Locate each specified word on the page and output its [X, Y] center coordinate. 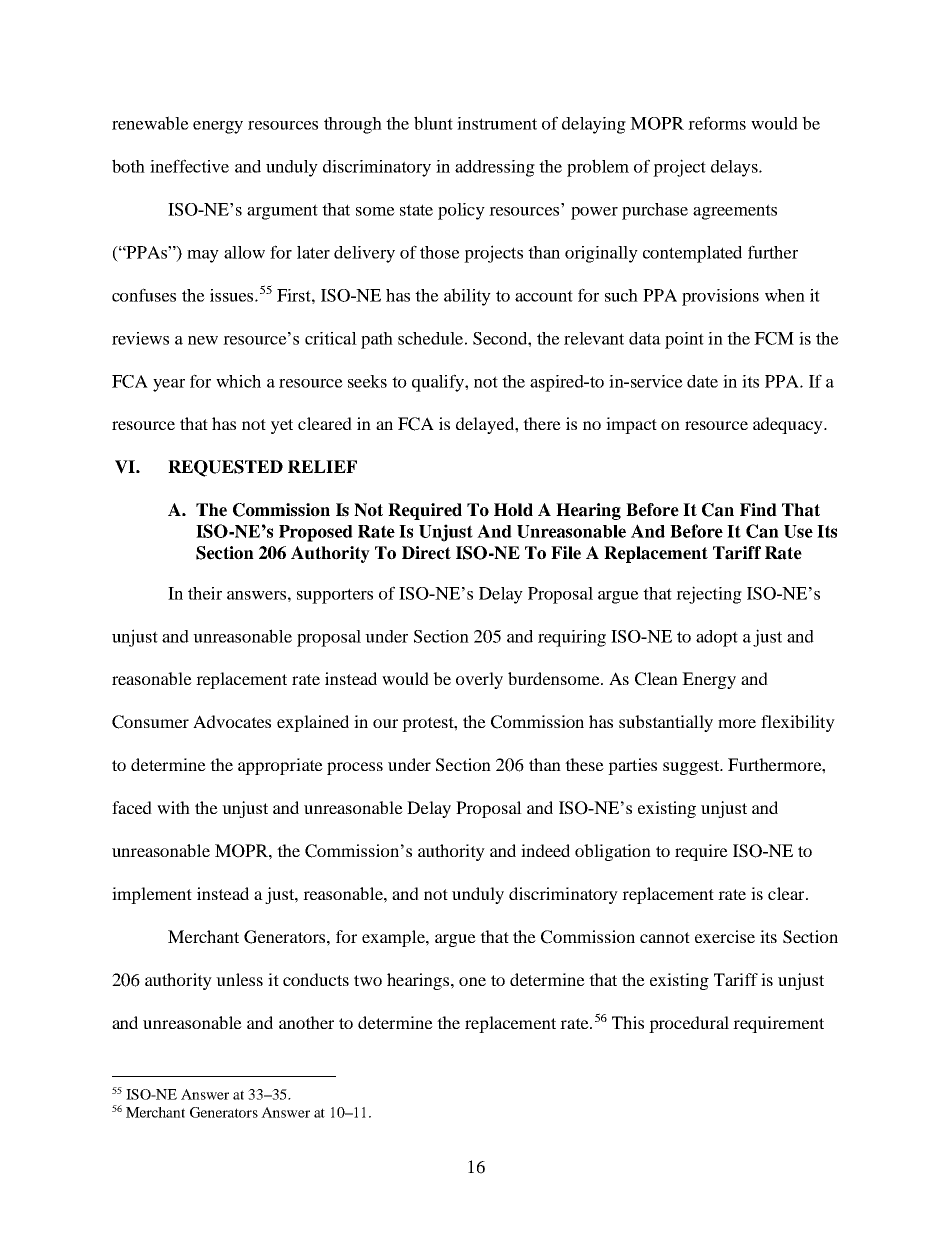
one [472, 981]
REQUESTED [225, 468]
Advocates [232, 721]
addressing [495, 168]
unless [239, 979]
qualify [439, 383]
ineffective [189, 166]
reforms [717, 123]
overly [479, 680]
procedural [689, 1024]
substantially [666, 723]
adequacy [789, 425]
